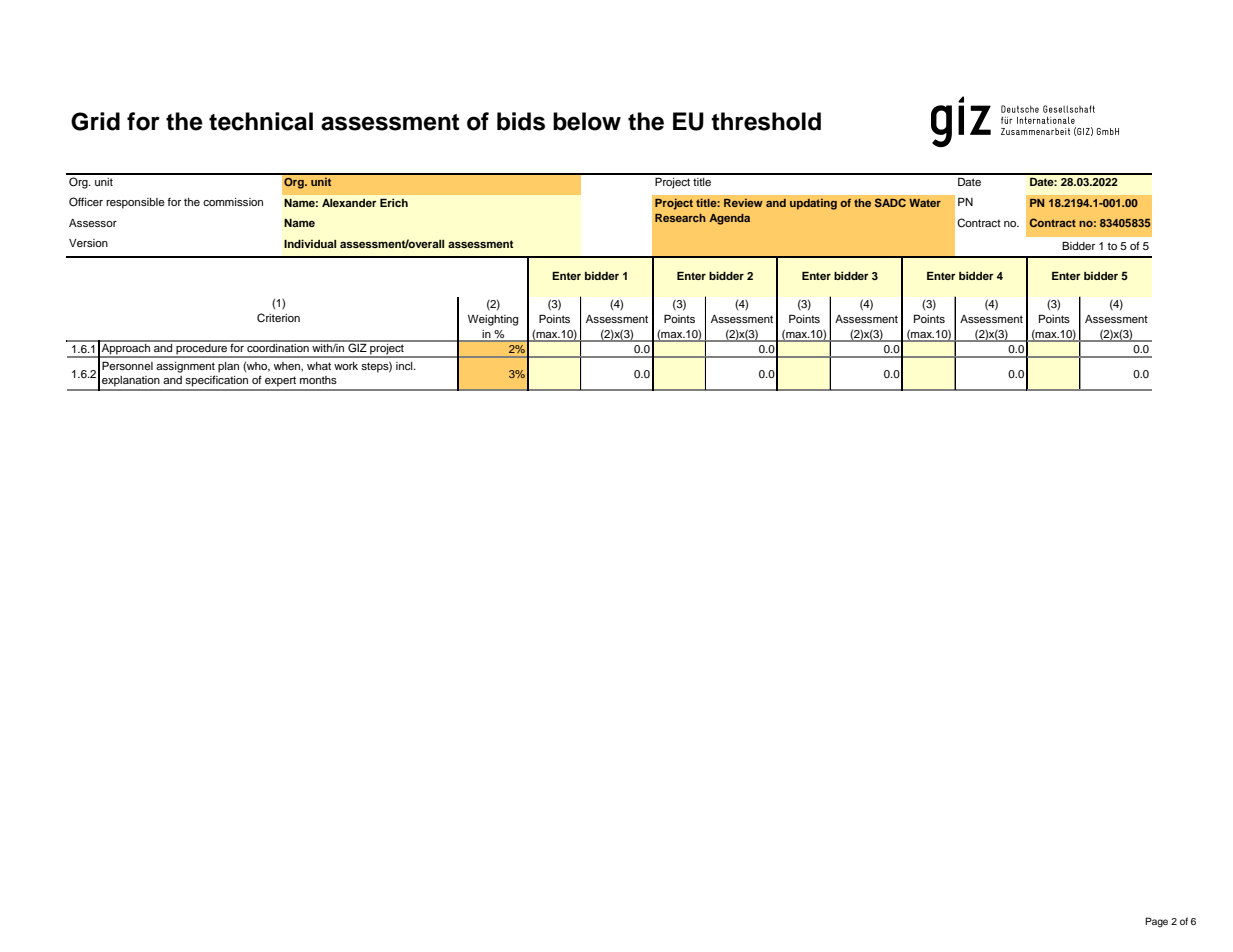 The image size is (1233, 952). Describe the element at coordinates (346, 366) in the document. I see `work` at that location.
